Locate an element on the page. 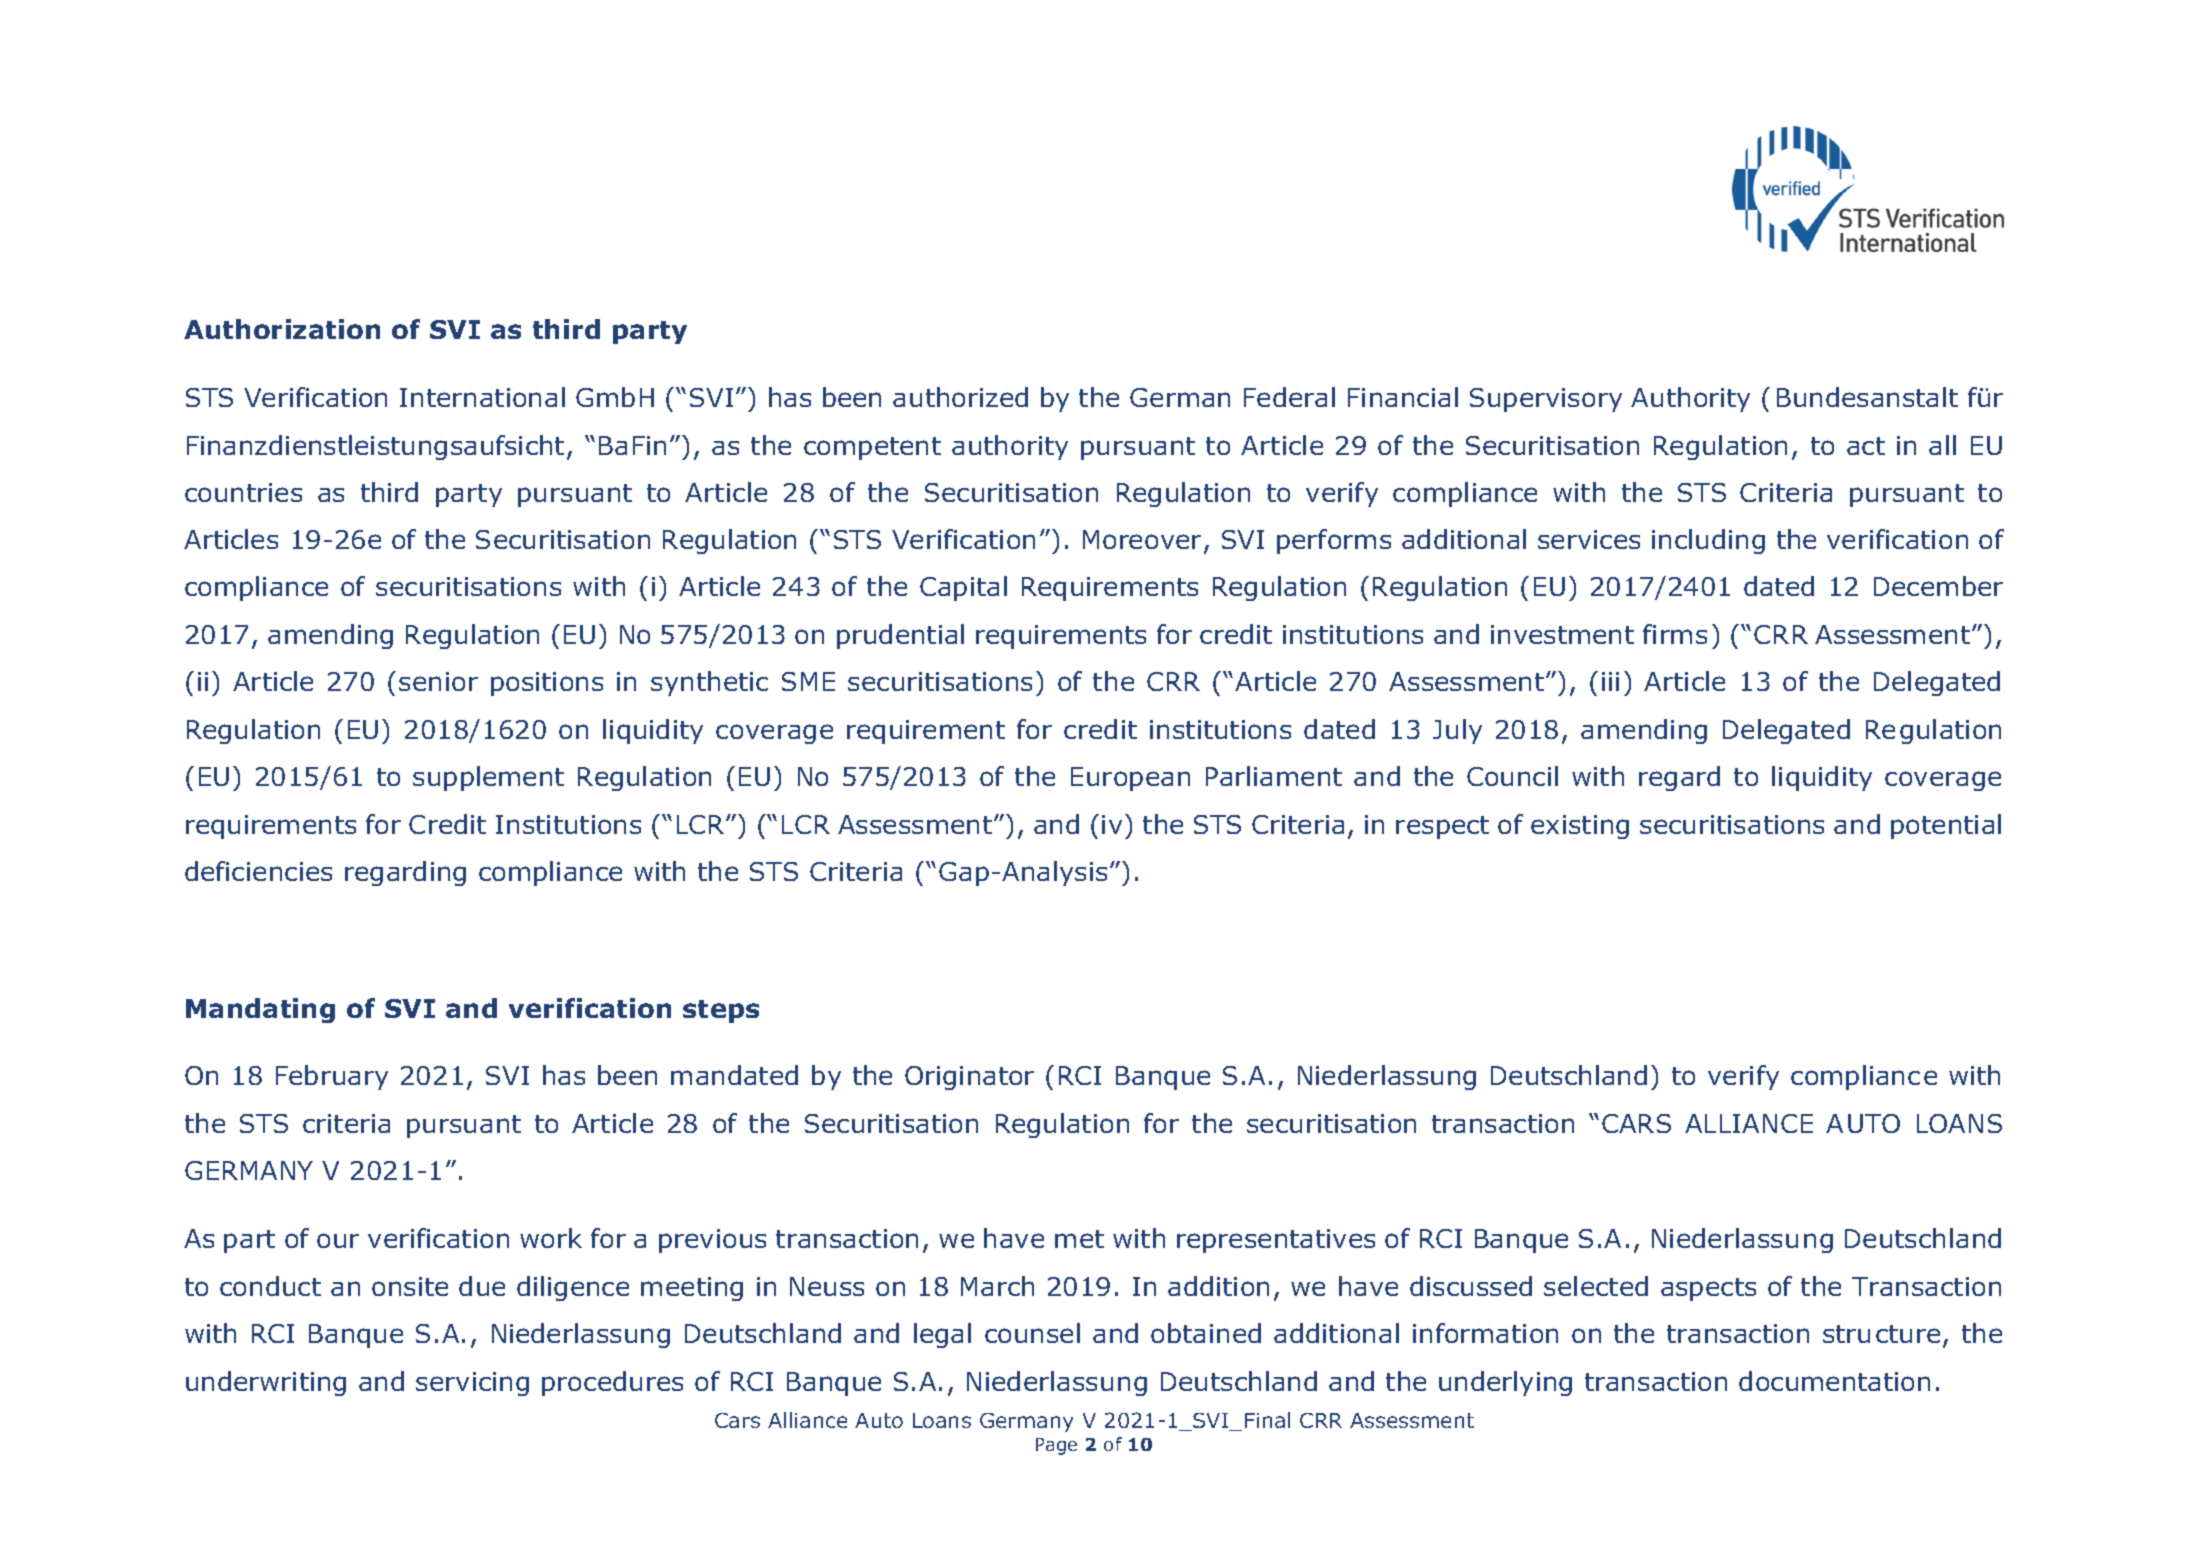  deficiencies is located at coordinates (258, 871).
